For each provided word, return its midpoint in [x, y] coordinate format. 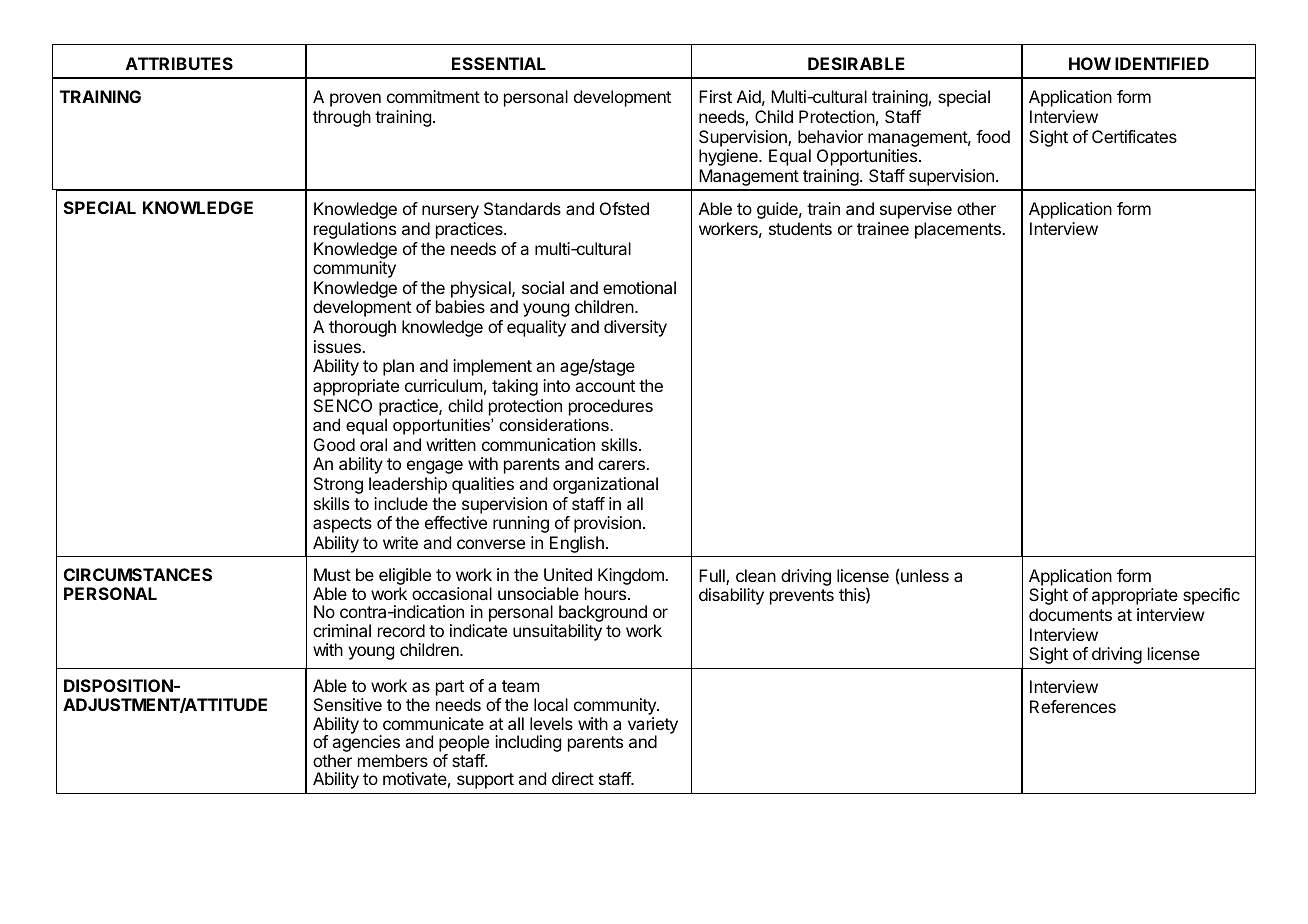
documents [1070, 614]
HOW [1090, 63]
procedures [611, 407]
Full [713, 577]
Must [332, 574]
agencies [366, 745]
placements [959, 230]
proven [355, 100]
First [715, 96]
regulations [355, 230]
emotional [639, 287]
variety [653, 726]
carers [622, 465]
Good [334, 444]
